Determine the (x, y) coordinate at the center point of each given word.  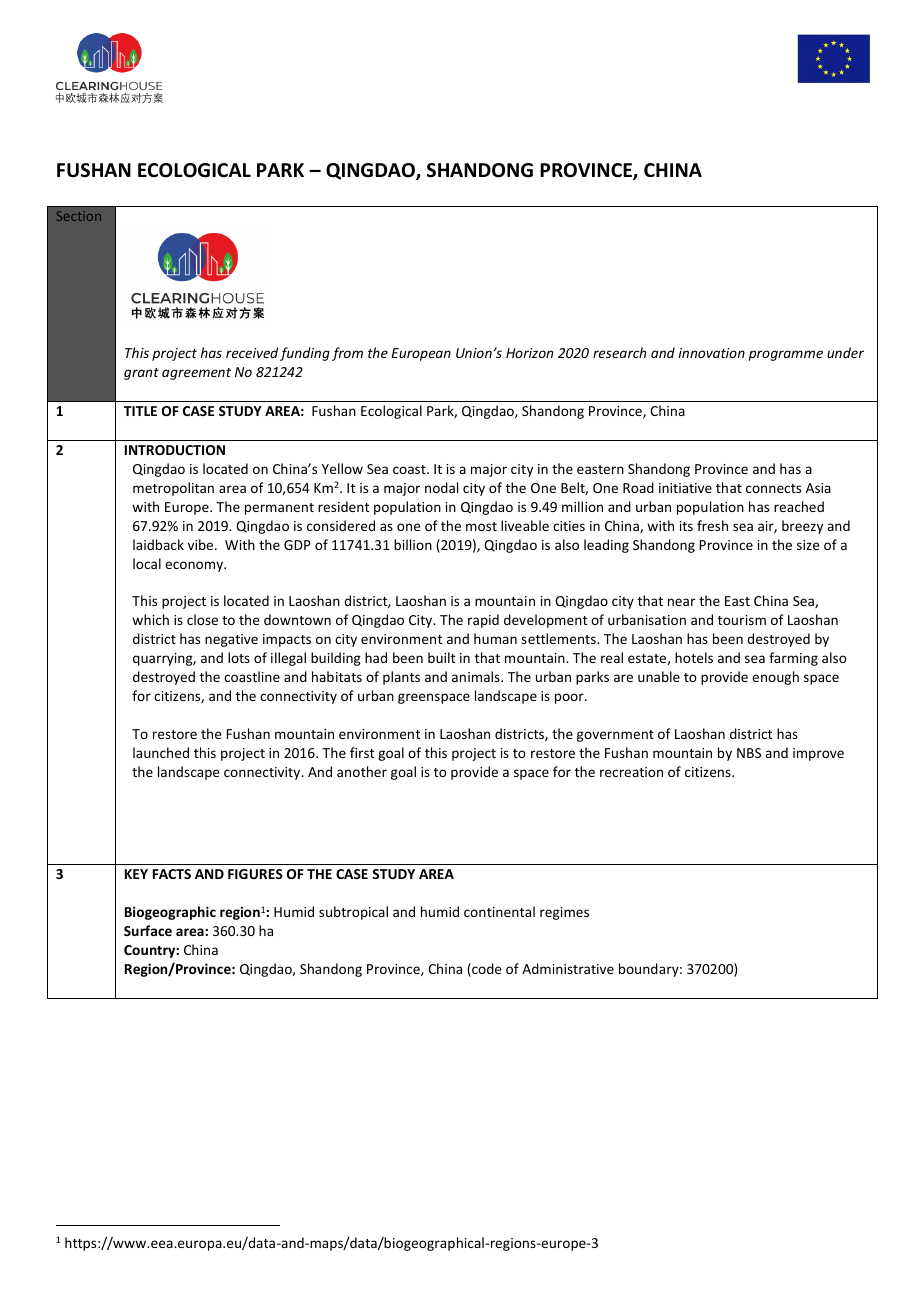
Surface (148, 930)
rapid (483, 621)
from (347, 354)
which (150, 619)
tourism (742, 620)
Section (79, 216)
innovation (712, 353)
